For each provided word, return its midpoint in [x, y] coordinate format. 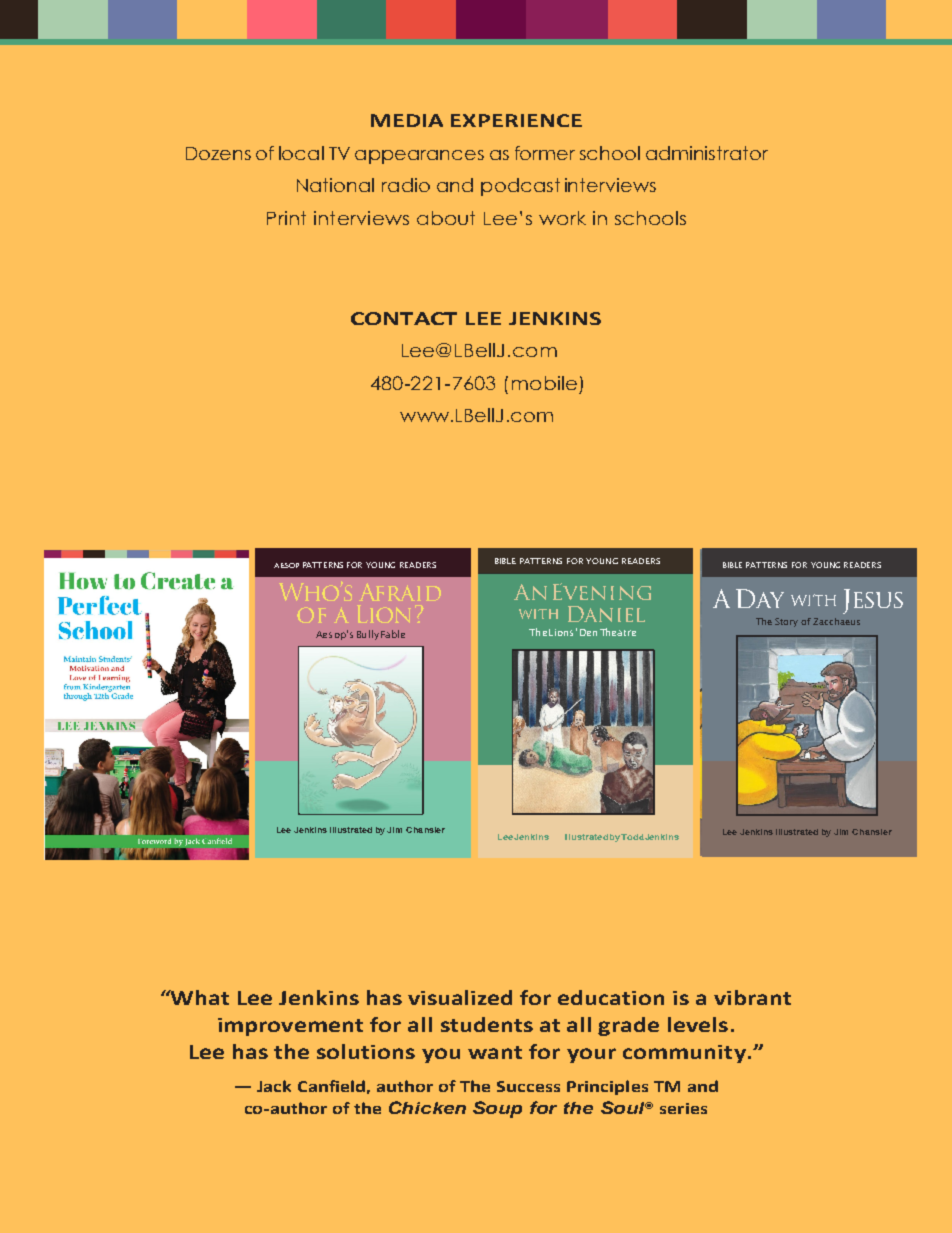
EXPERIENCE [516, 120]
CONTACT [404, 318]
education [611, 997]
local [301, 153]
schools [650, 218]
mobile [544, 383]
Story [786, 622]
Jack [274, 1086]
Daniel [606, 614]
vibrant [752, 997]
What [199, 997]
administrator [707, 153]
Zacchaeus [836, 621]
